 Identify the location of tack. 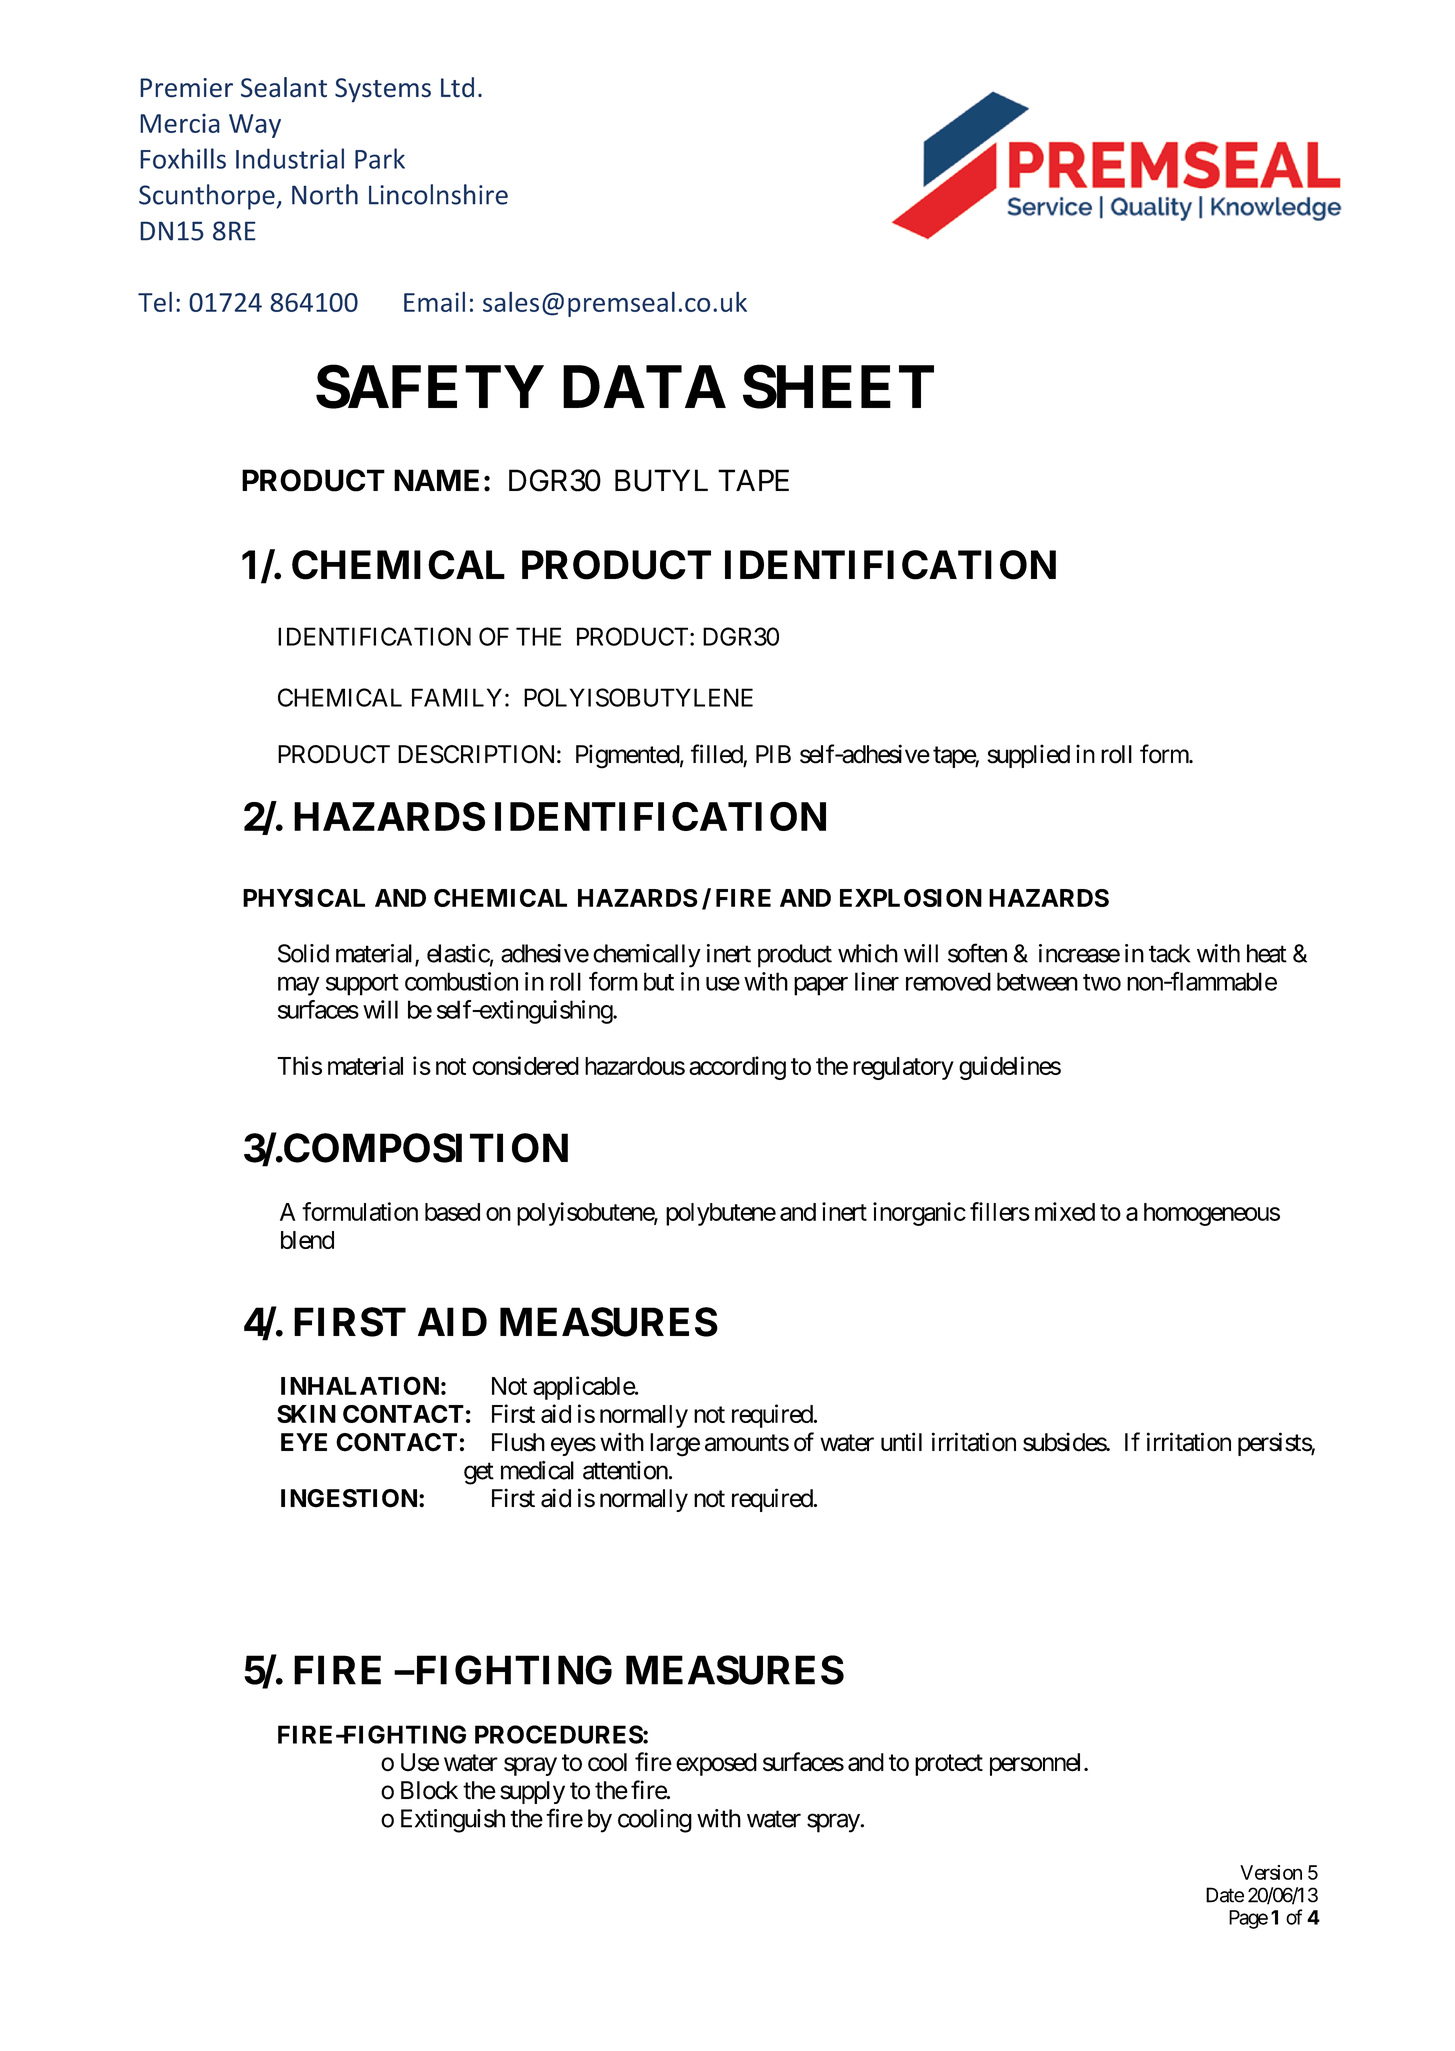
(1169, 953).
